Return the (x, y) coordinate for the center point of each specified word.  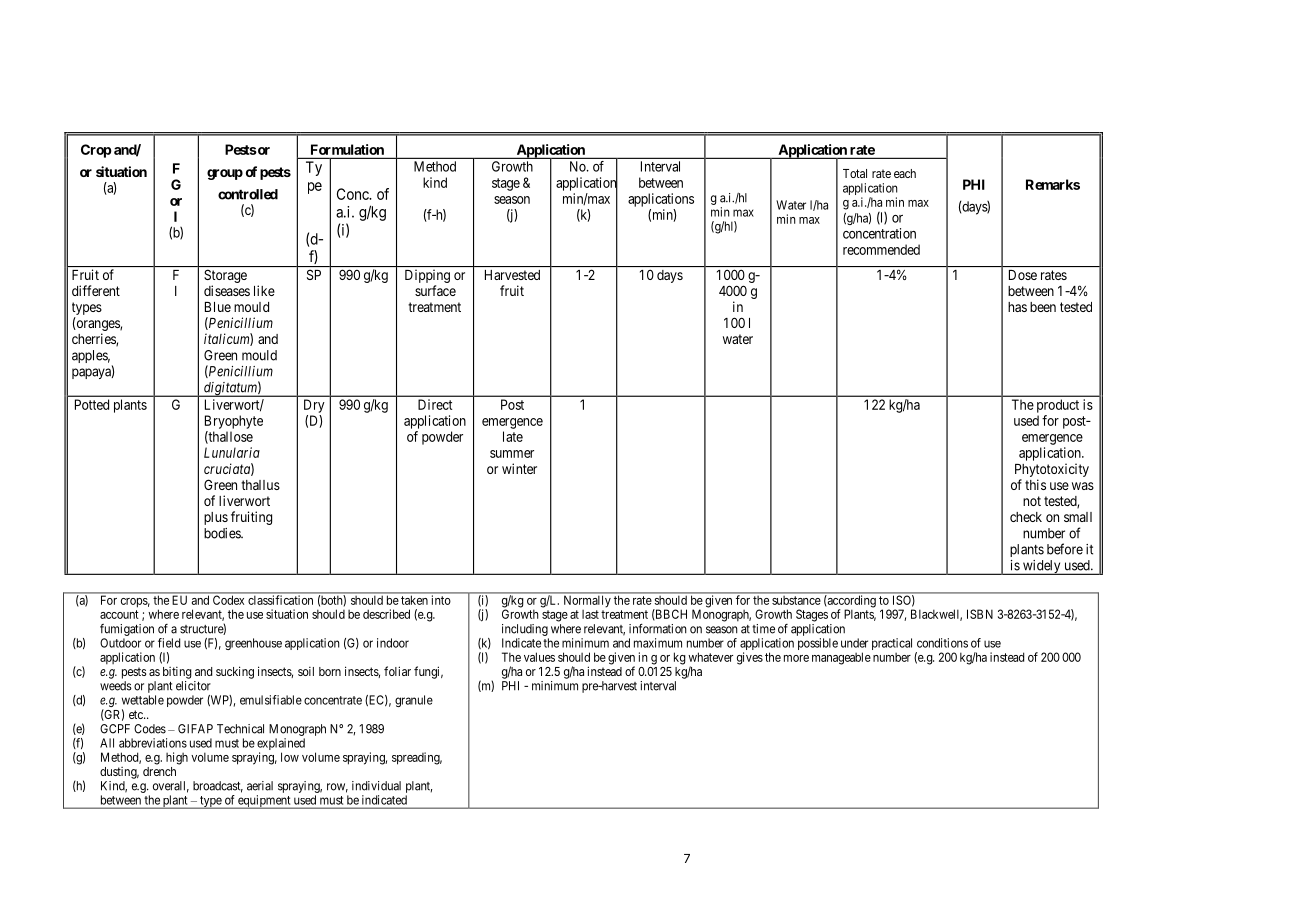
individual (376, 786)
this (1035, 484)
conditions (942, 643)
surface (435, 290)
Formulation (347, 149)
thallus (260, 485)
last (590, 614)
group (225, 174)
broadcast (218, 787)
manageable (841, 658)
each (905, 173)
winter (519, 468)
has (1017, 307)
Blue (218, 307)
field (169, 643)
